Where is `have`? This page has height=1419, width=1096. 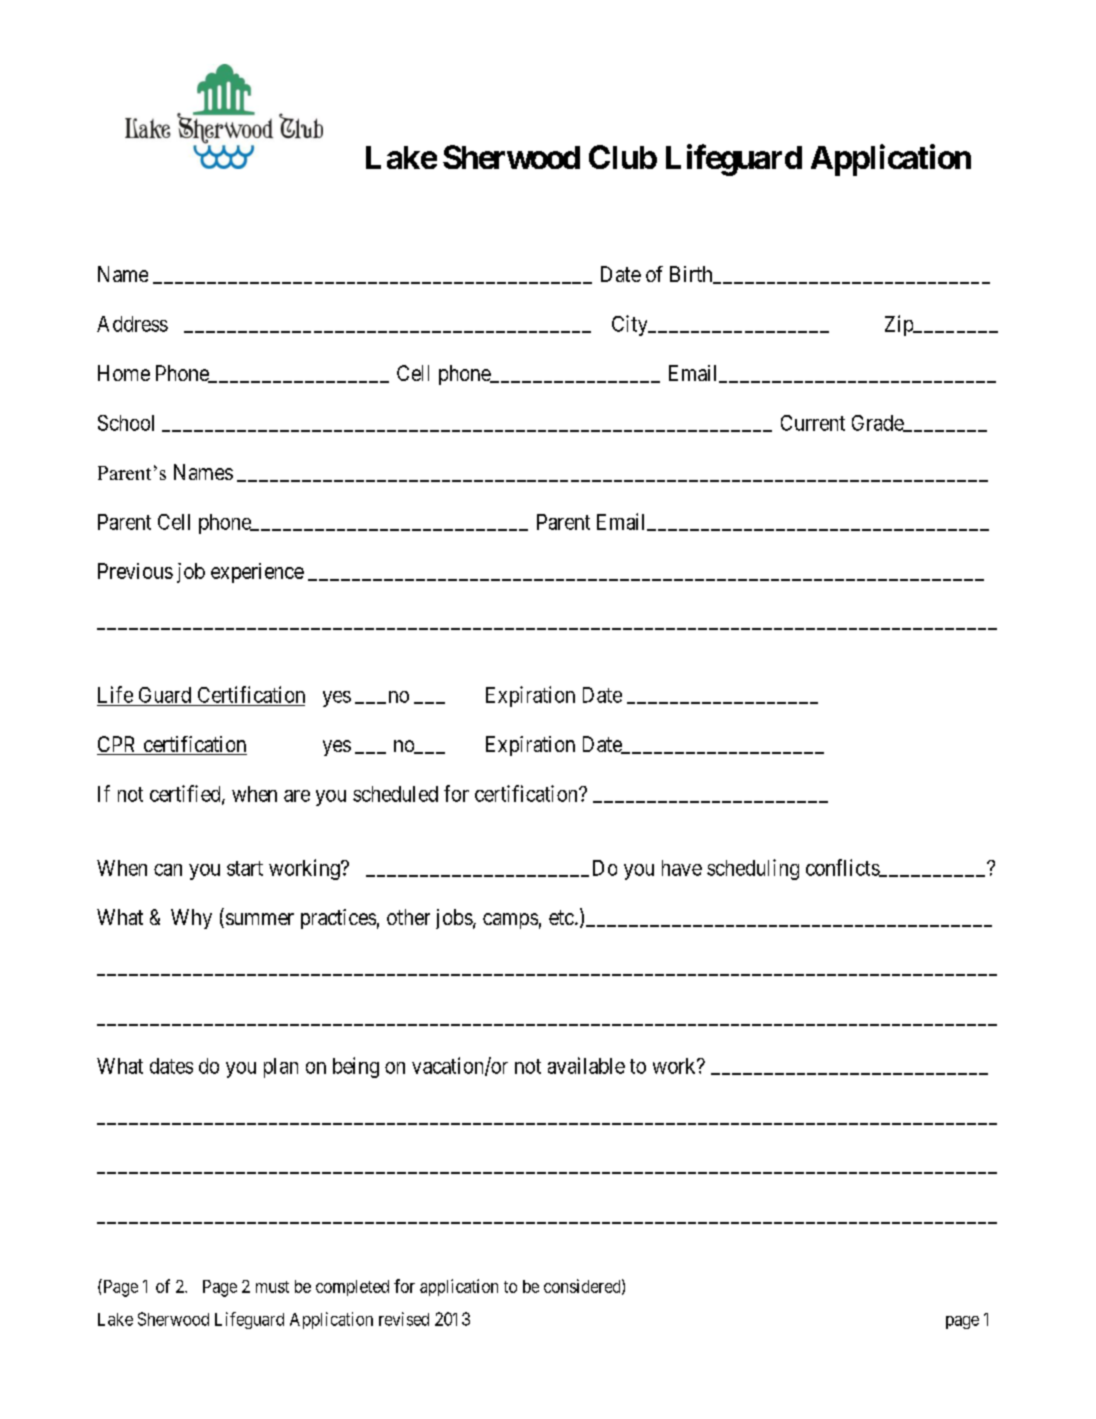
have is located at coordinates (682, 868).
